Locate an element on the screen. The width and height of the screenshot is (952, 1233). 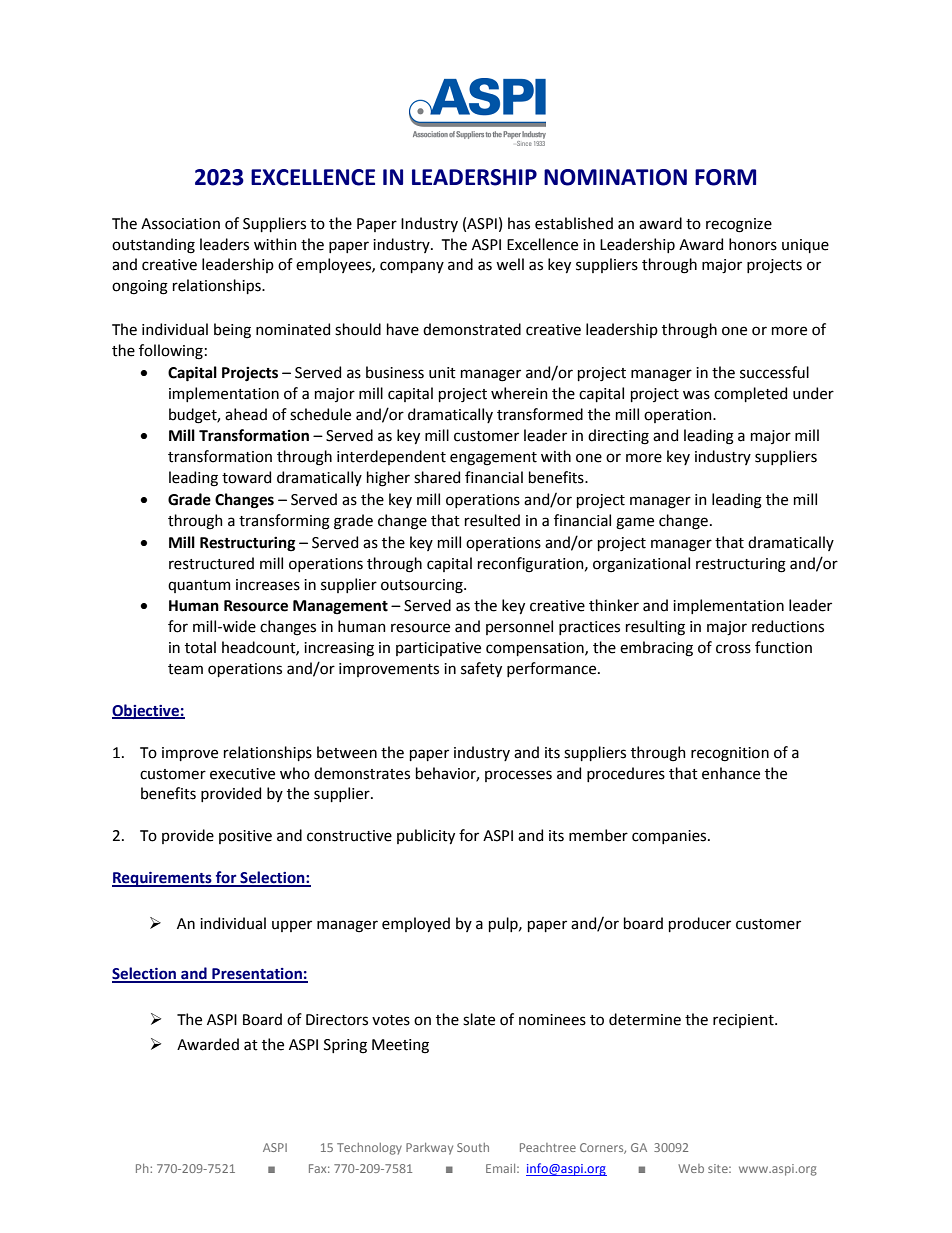
team is located at coordinates (185, 669).
